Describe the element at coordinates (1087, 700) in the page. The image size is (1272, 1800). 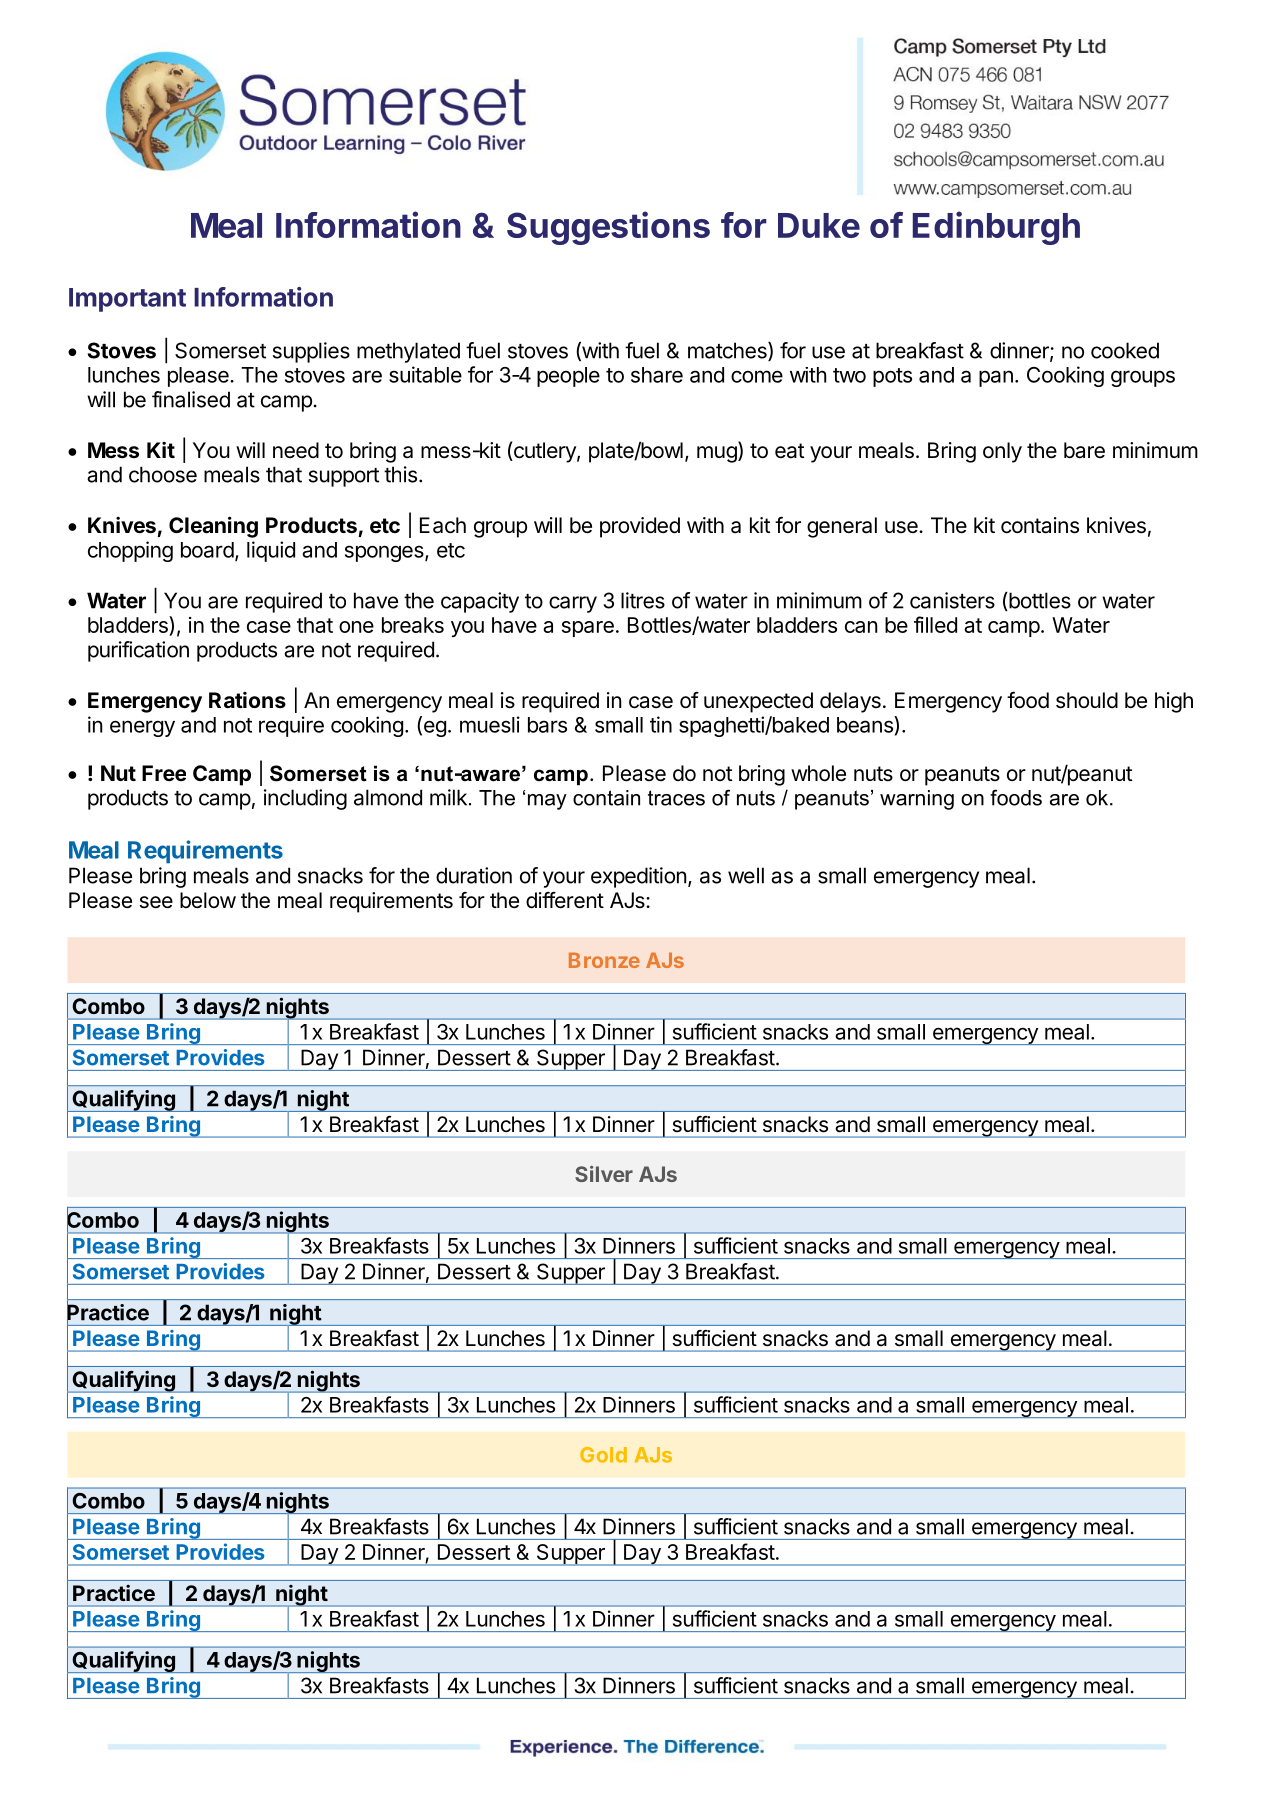
I see `should` at that location.
